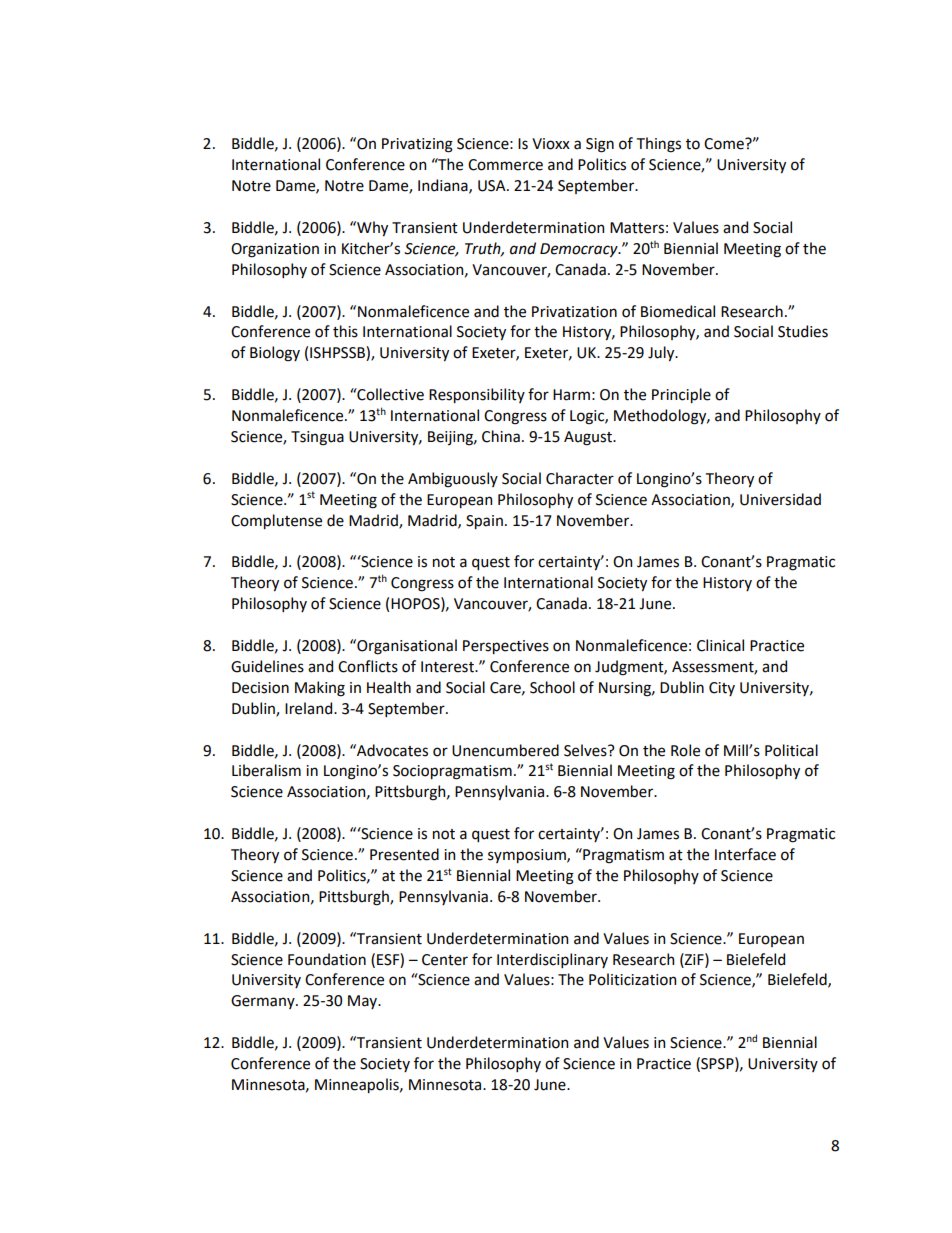 This document has height=1233, width=952. What do you see at coordinates (417, 145) in the document?
I see `Privatizing` at bounding box center [417, 145].
